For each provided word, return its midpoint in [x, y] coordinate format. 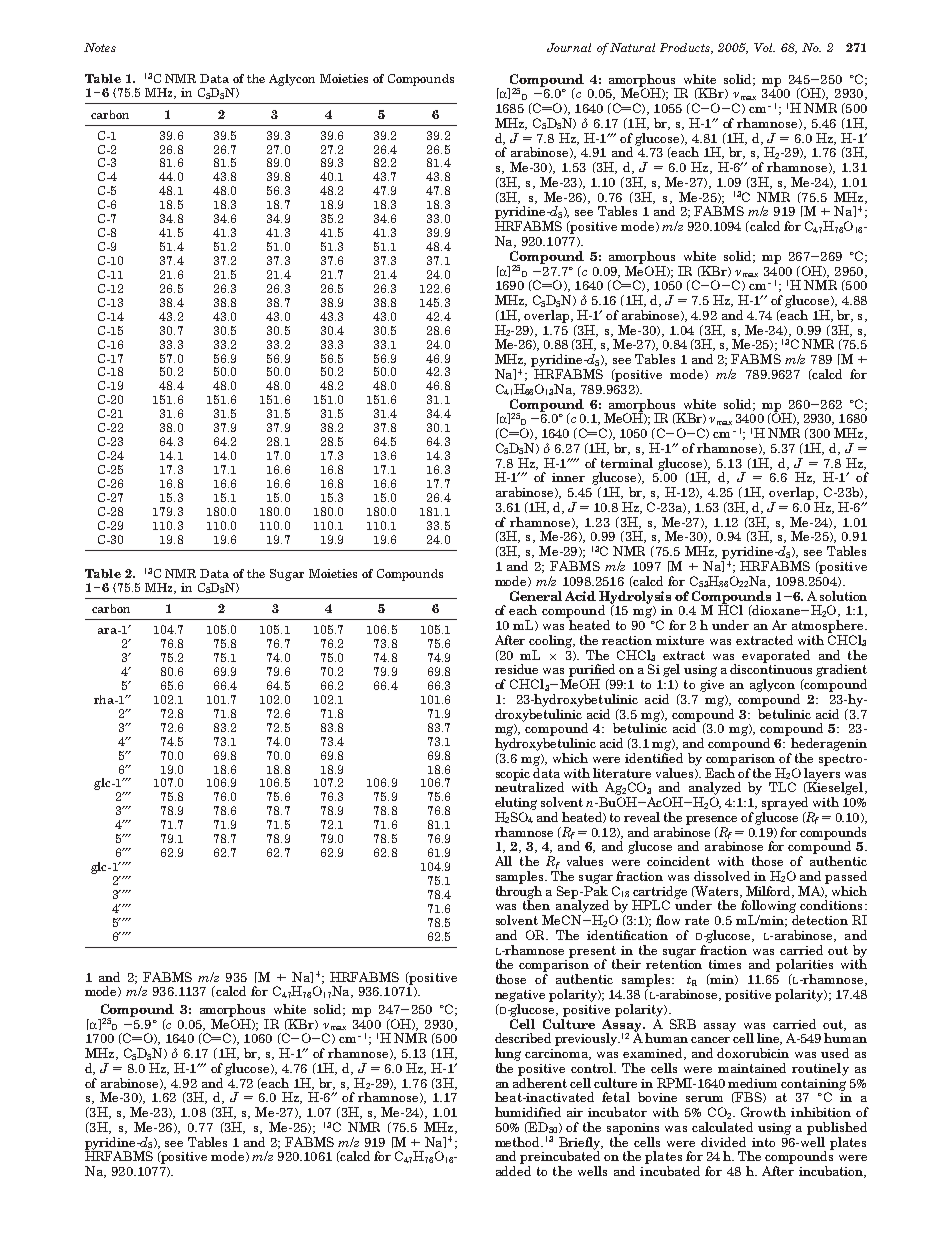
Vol [764, 47]
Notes [100, 47]
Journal [569, 47]
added [513, 1171]
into [763, 1142]
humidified [528, 1112]
